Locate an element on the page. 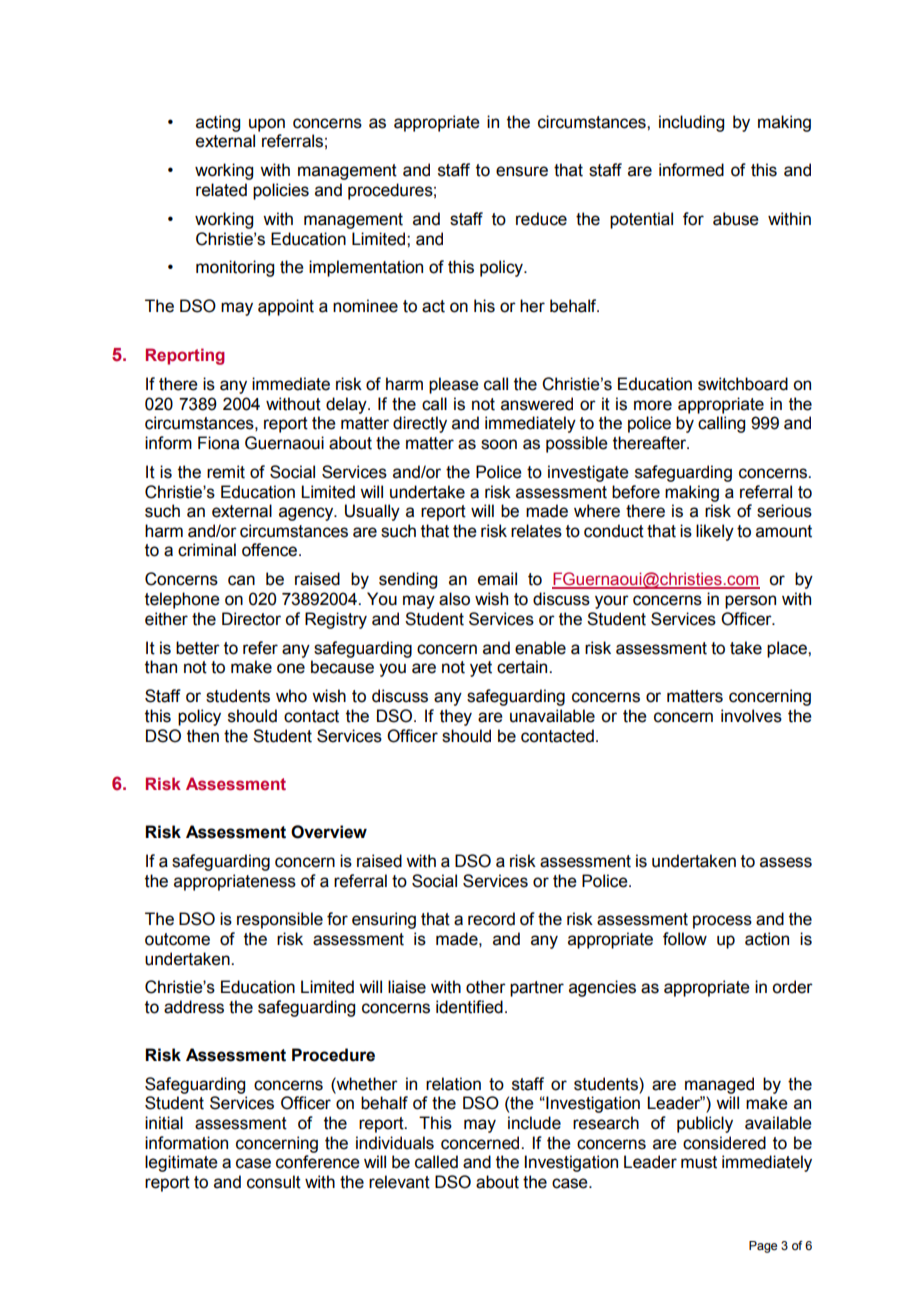 Image resolution: width=924 pixels, height=1308 pixels. relates is located at coordinates (536, 531).
